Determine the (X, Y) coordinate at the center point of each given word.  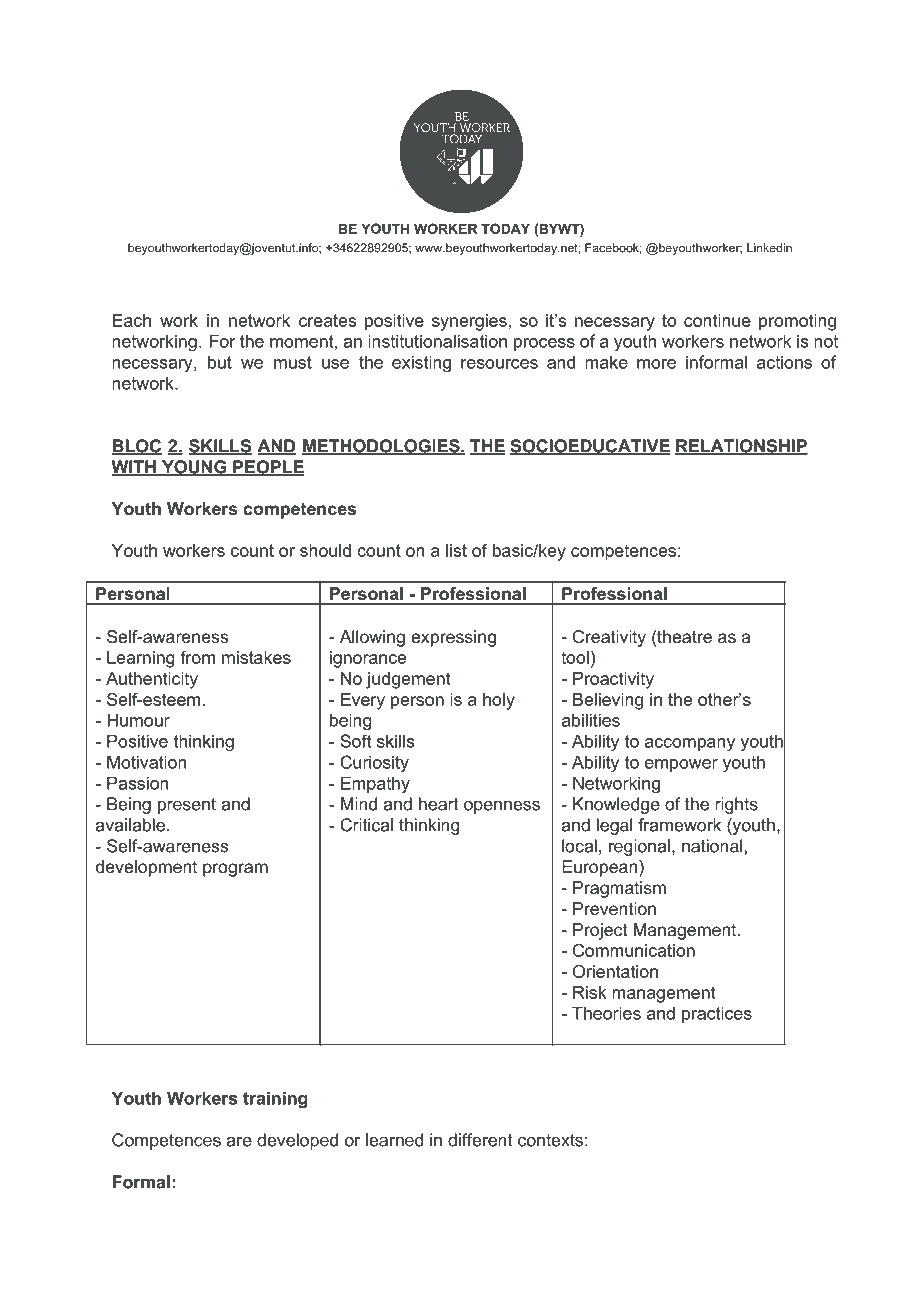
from (197, 657)
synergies (469, 322)
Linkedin (769, 248)
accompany (690, 745)
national (712, 846)
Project (600, 931)
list (456, 550)
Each (132, 320)
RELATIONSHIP (741, 447)
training (275, 1100)
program (235, 870)
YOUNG (194, 468)
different (480, 1140)
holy (499, 701)
